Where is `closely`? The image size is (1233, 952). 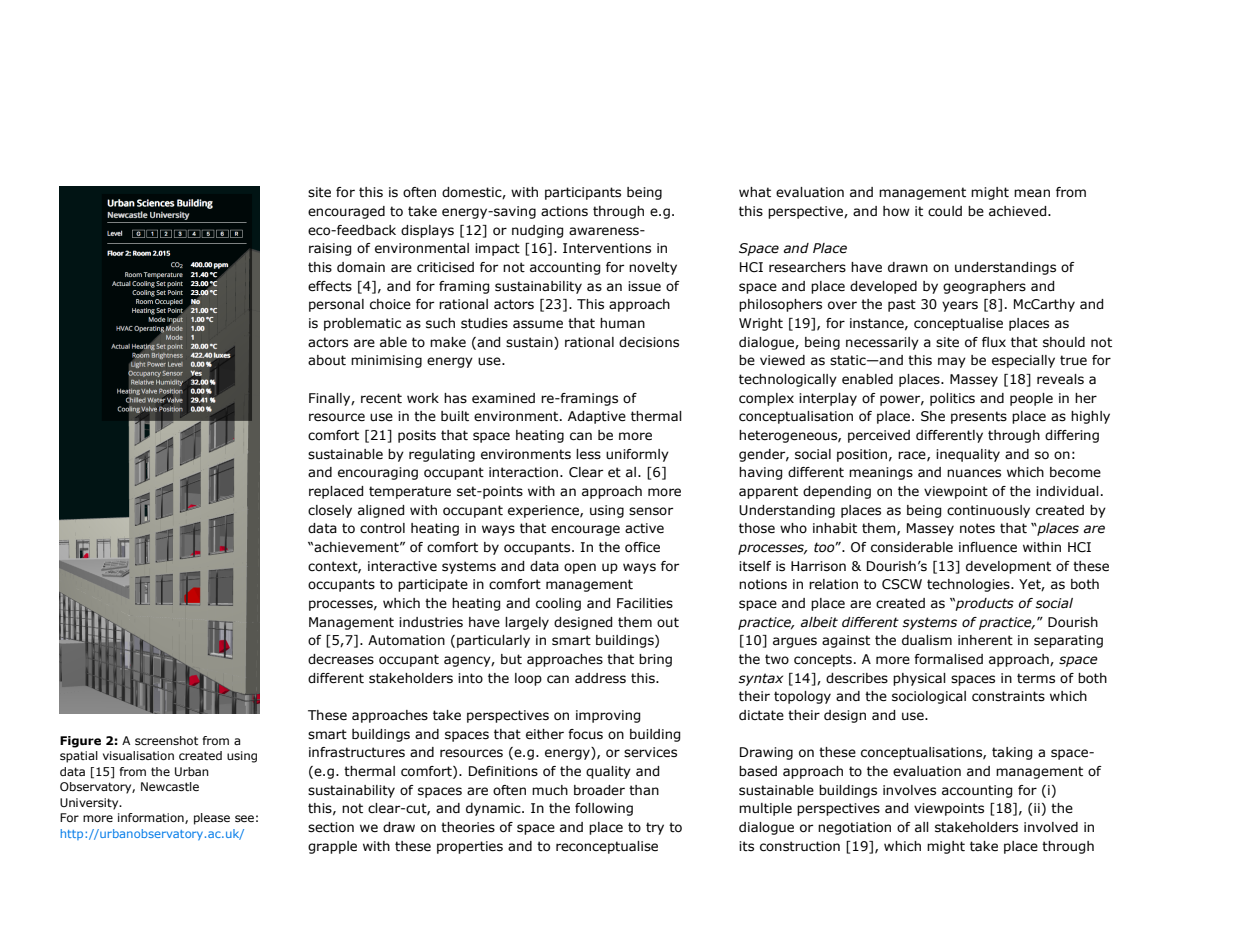 closely is located at coordinates (330, 511).
